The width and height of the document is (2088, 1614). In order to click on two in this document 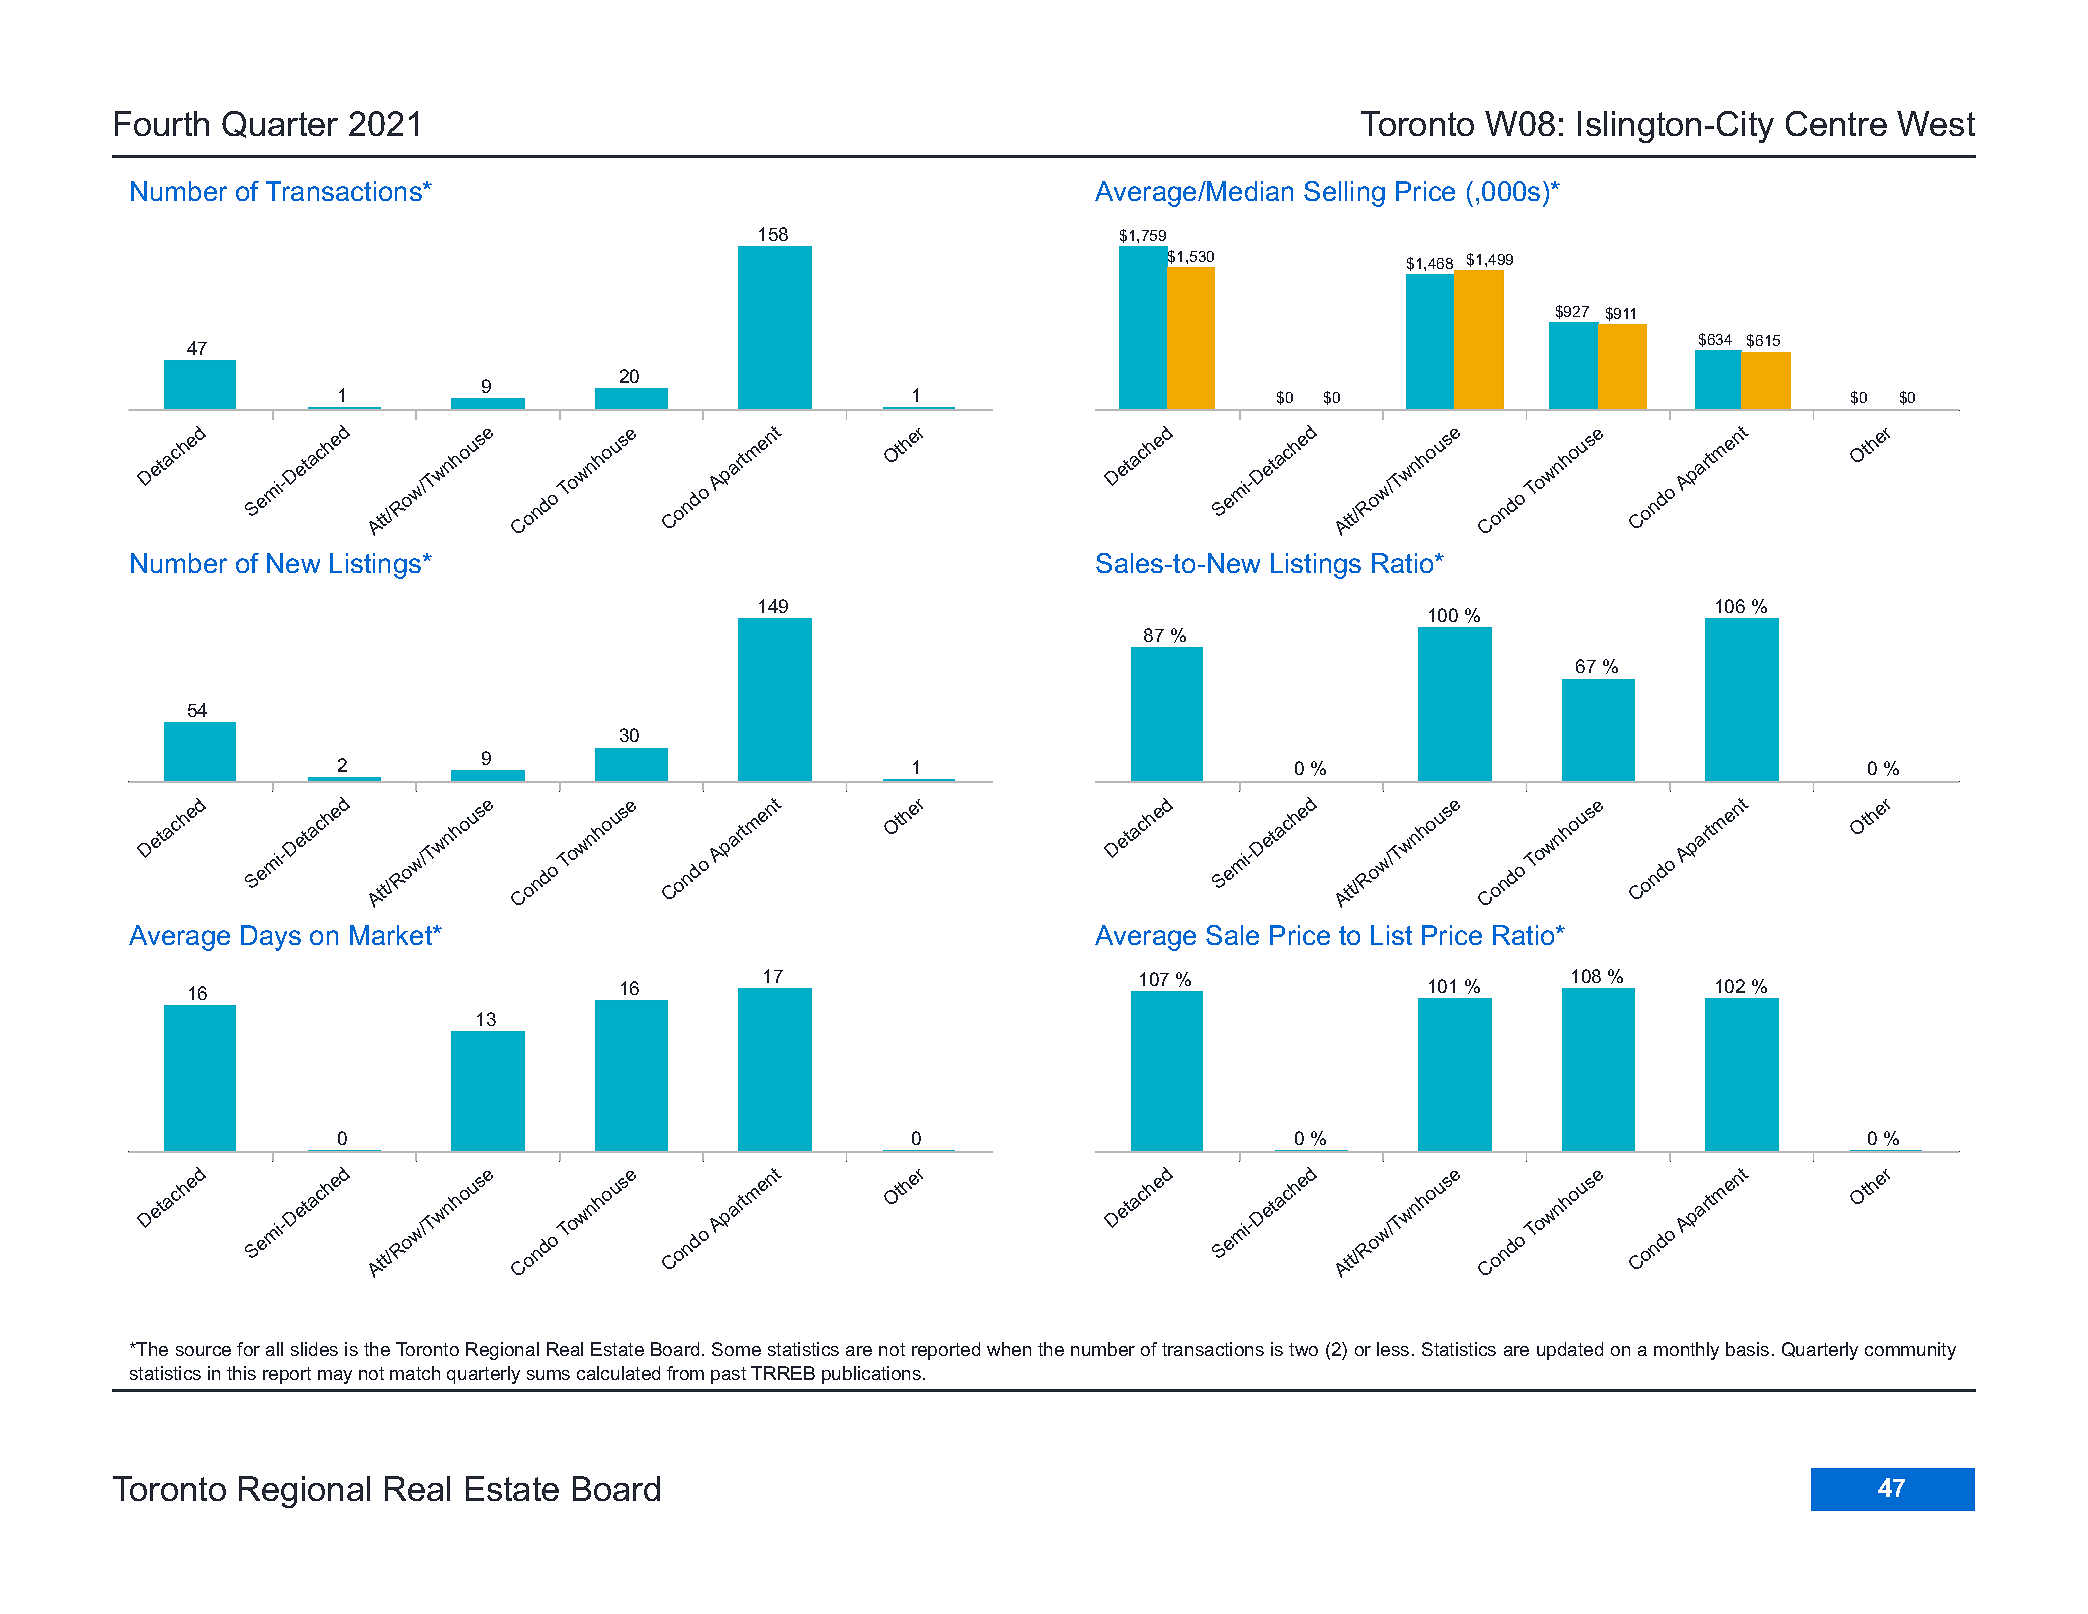, I will do `click(1303, 1349)`.
